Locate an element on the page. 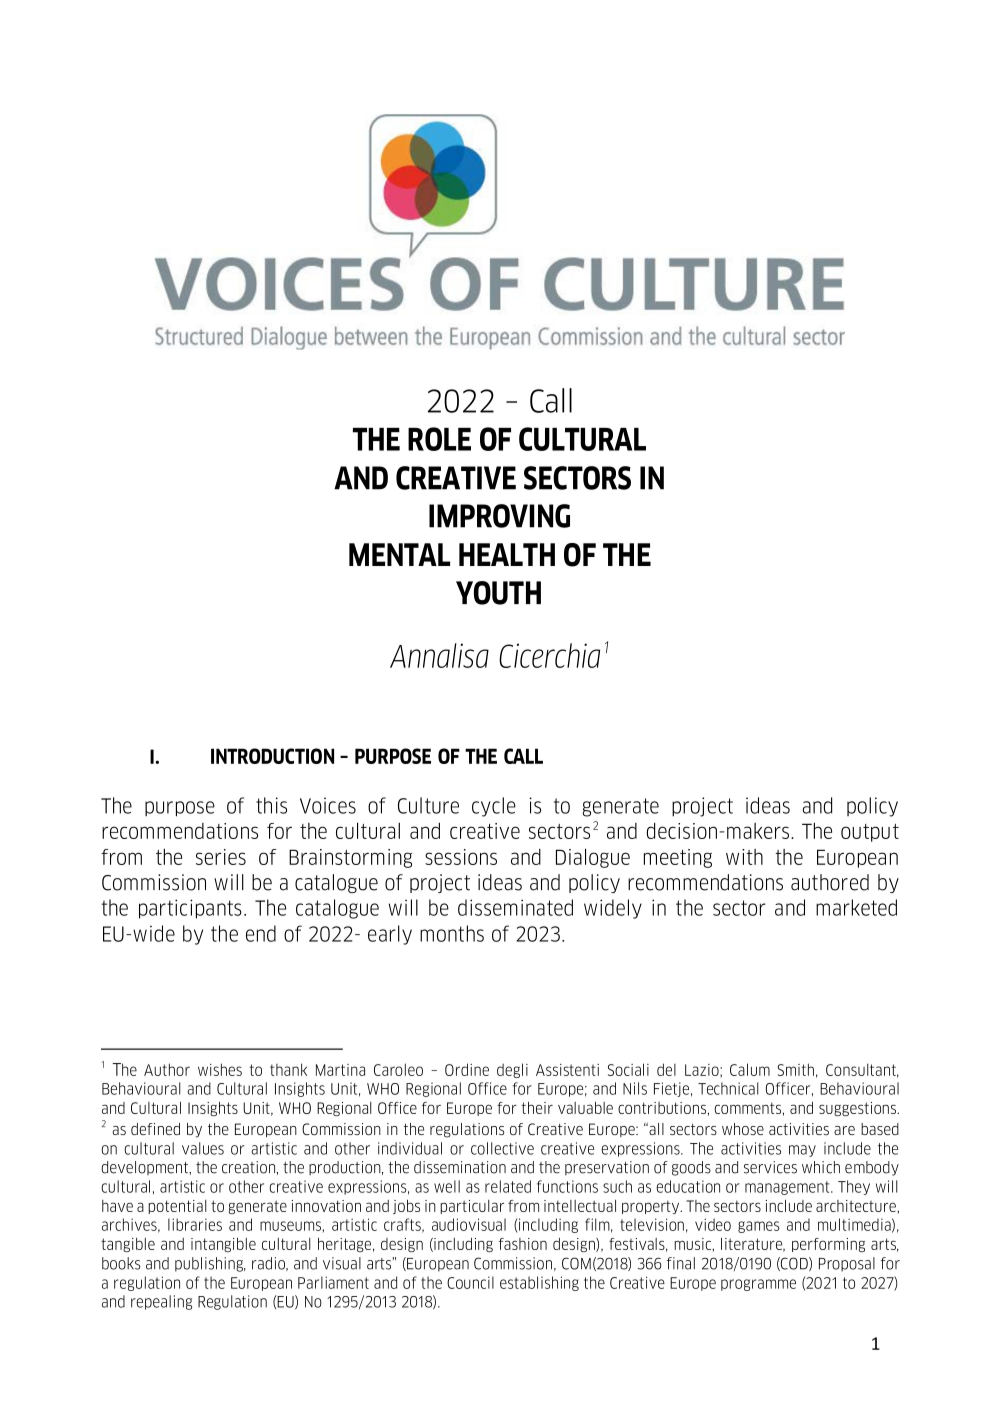 This image has height=1415, width=1000. participants is located at coordinates (190, 909).
